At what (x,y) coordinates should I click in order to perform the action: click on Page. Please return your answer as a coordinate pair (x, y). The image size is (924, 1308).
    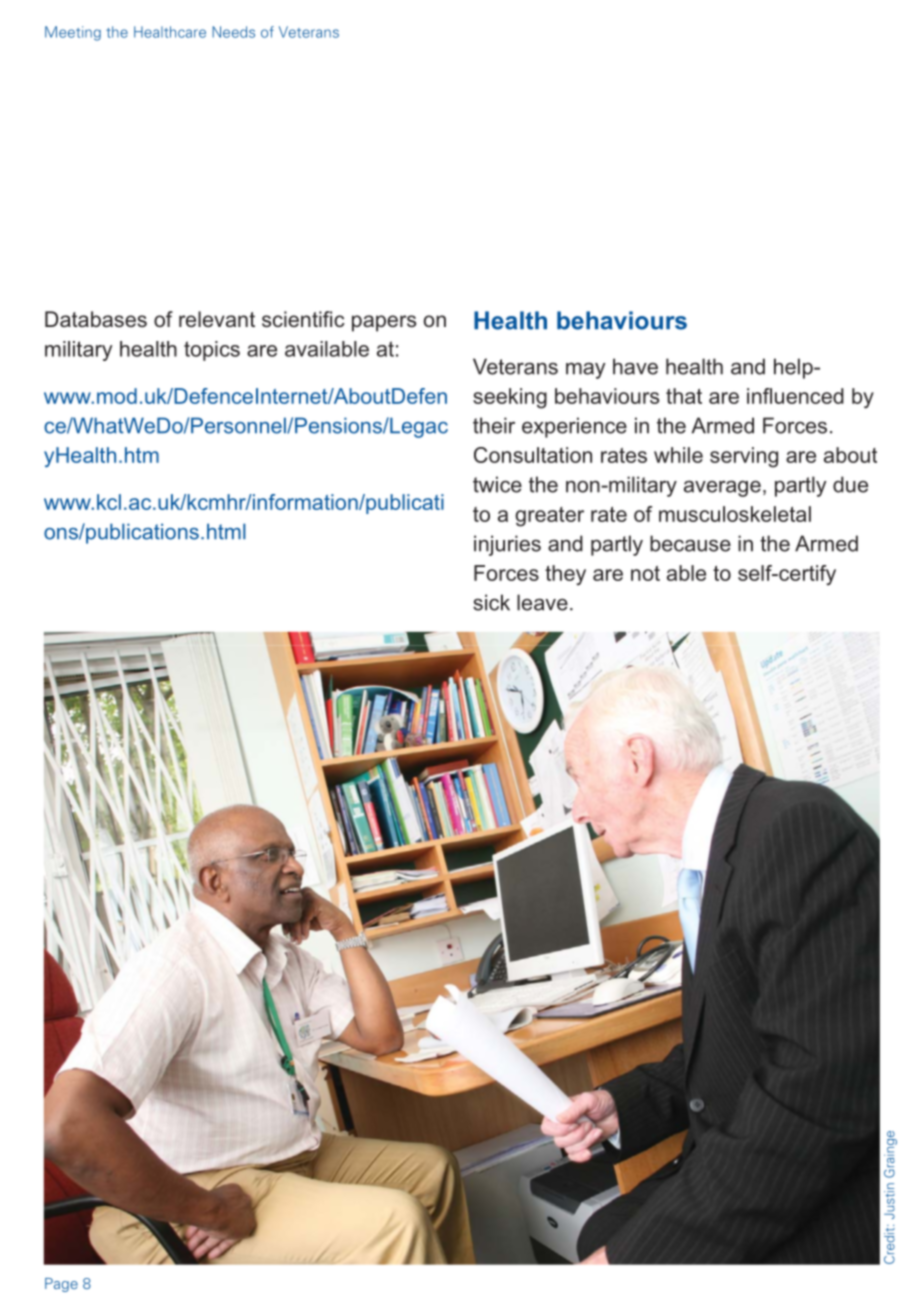
    Looking at the image, I should click on (61, 1285).
